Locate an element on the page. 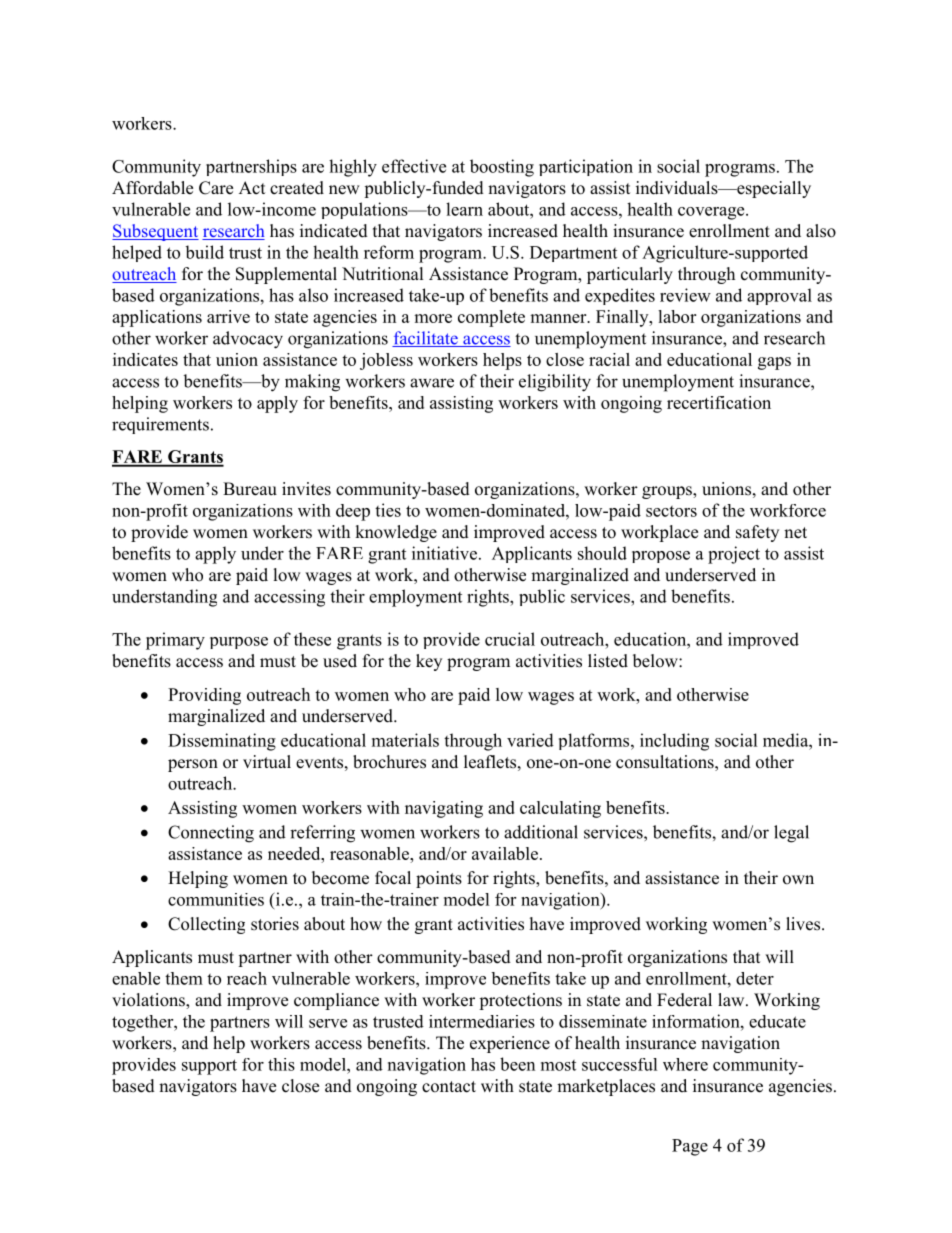  sectors is located at coordinates (671, 511).
